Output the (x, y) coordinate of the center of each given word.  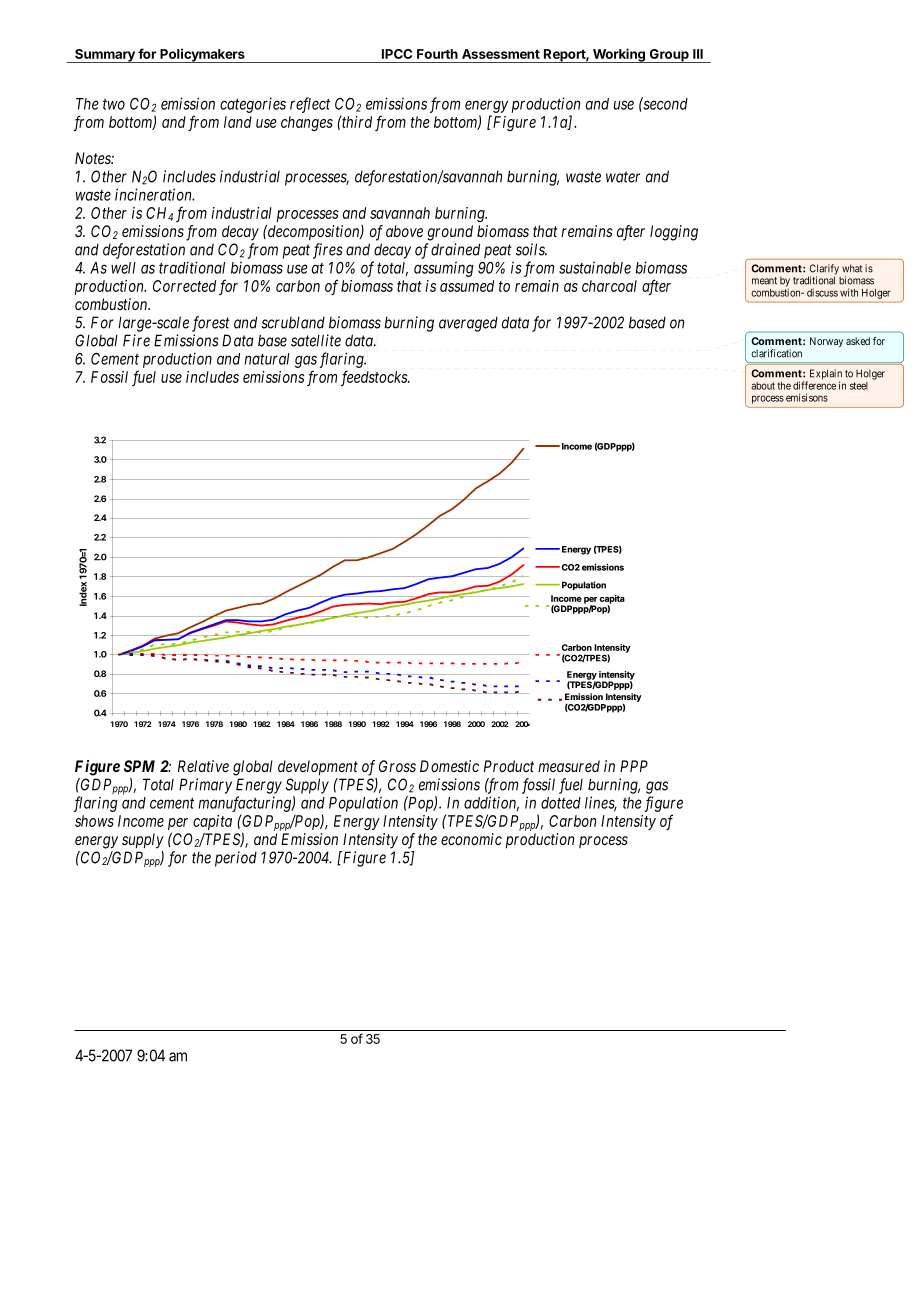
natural (267, 359)
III (698, 54)
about (763, 386)
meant (764, 281)
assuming (444, 269)
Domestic (449, 766)
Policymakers (202, 55)
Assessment (501, 54)
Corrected (184, 286)
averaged (468, 324)
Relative (203, 766)
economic (471, 839)
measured (569, 766)
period (236, 859)
